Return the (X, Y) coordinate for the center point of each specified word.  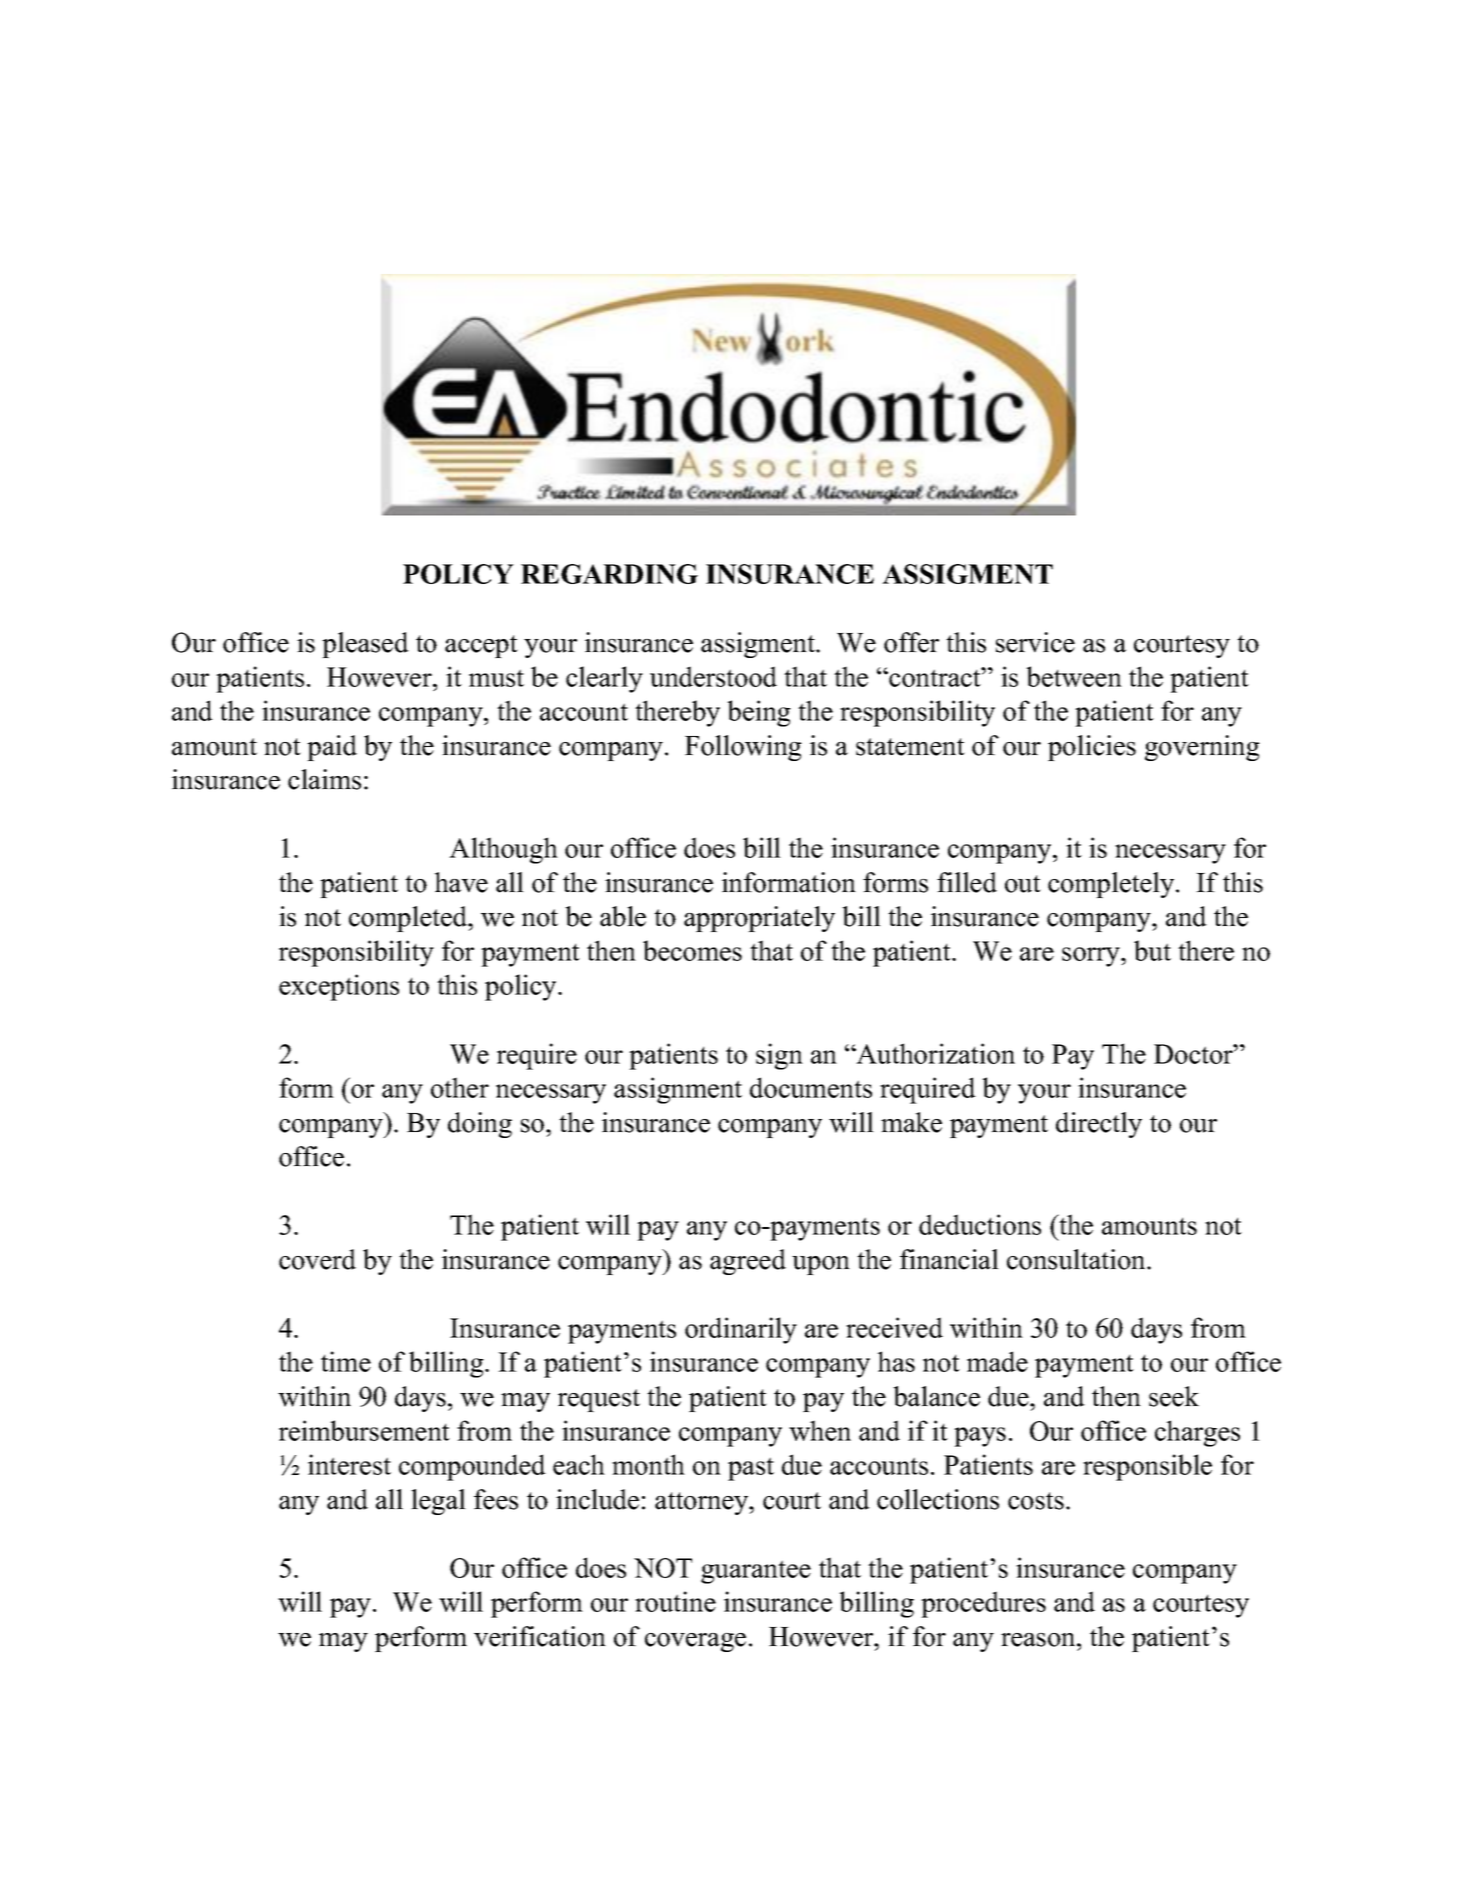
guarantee (756, 1572)
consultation (1077, 1259)
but (1152, 950)
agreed (748, 1262)
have (461, 882)
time (346, 1361)
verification (540, 1636)
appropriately (759, 919)
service (1035, 642)
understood (713, 676)
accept (481, 646)
